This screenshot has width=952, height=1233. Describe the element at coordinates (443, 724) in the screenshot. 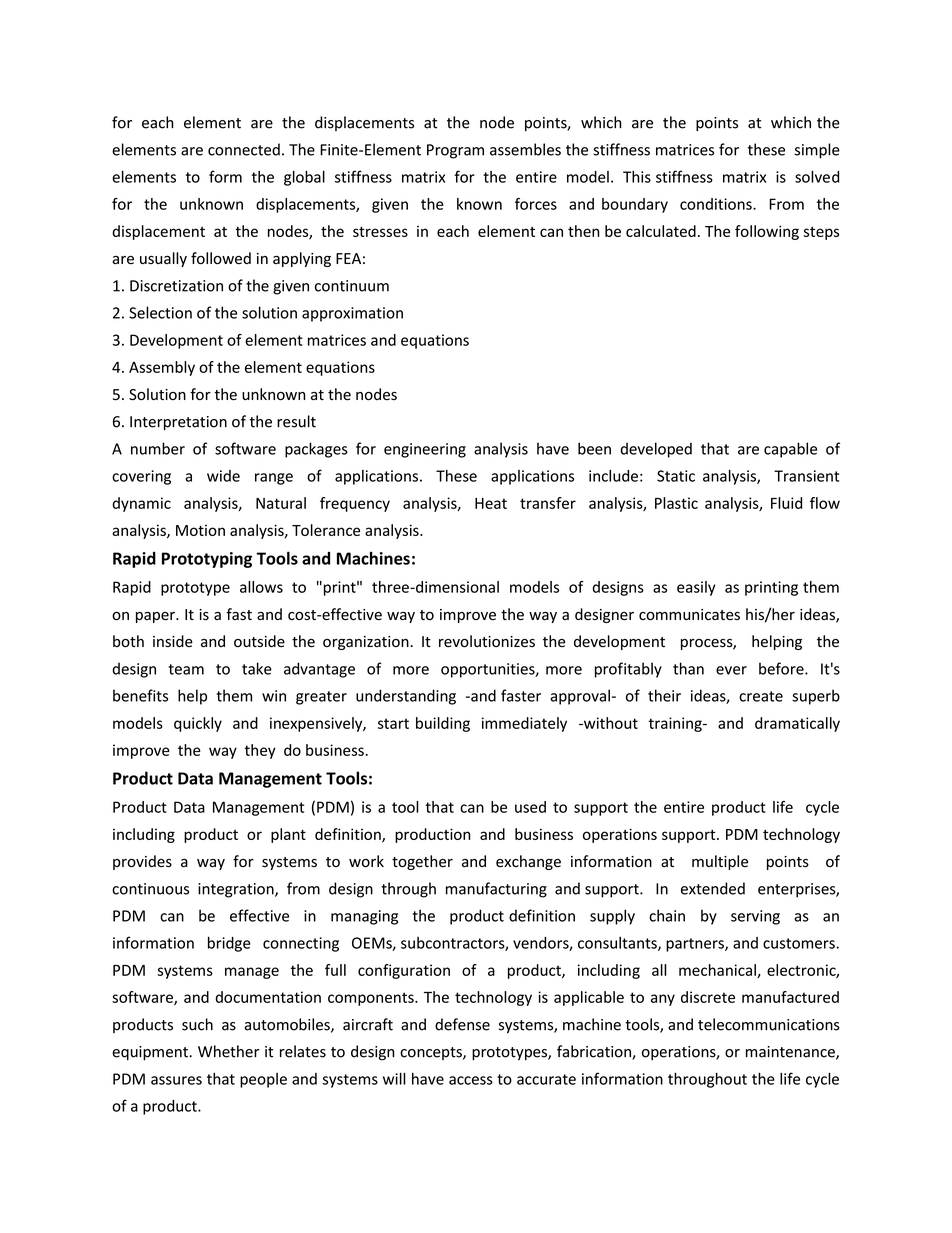

I see `building` at that location.
